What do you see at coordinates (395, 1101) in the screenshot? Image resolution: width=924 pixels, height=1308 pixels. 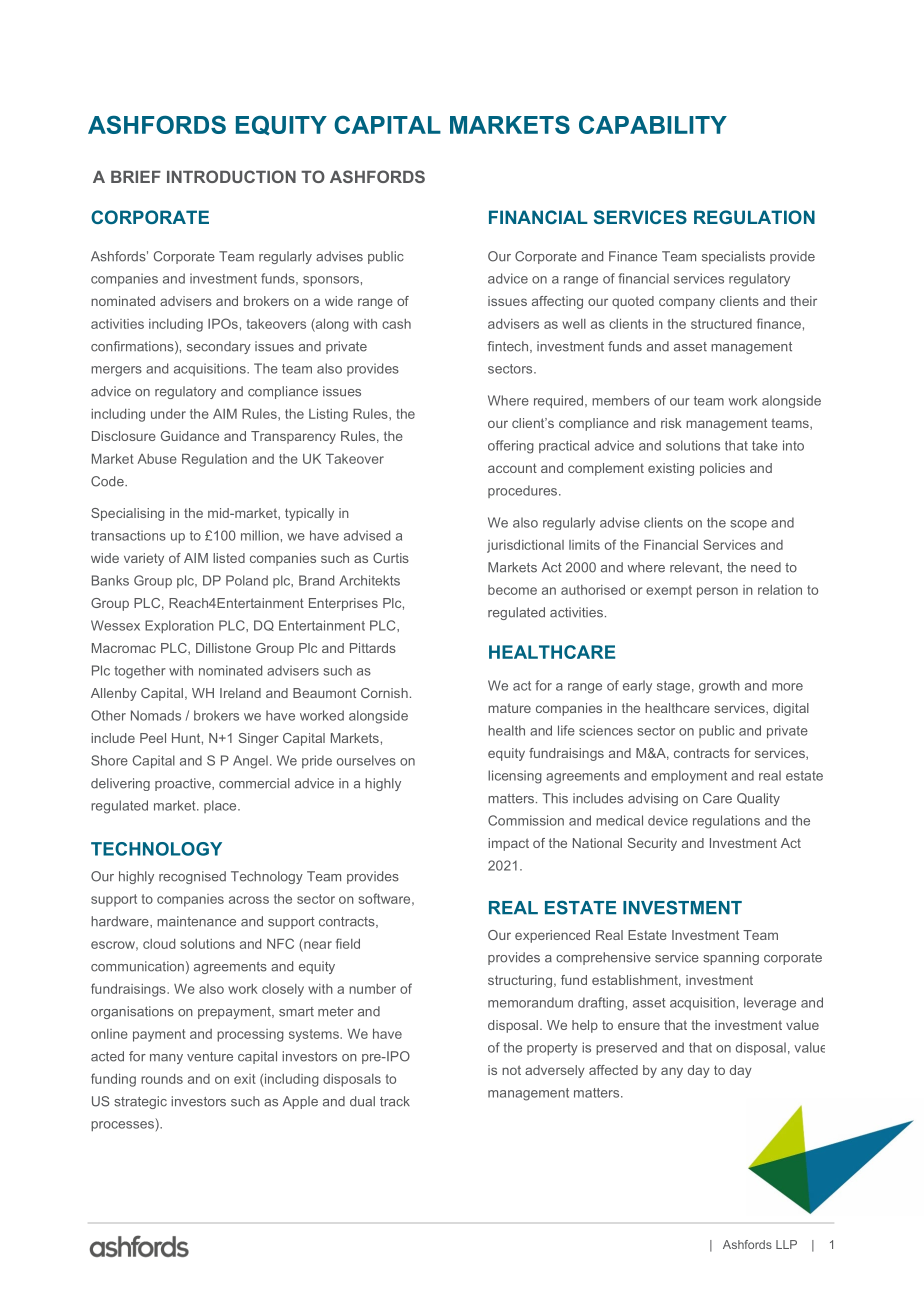 I see `track` at bounding box center [395, 1101].
